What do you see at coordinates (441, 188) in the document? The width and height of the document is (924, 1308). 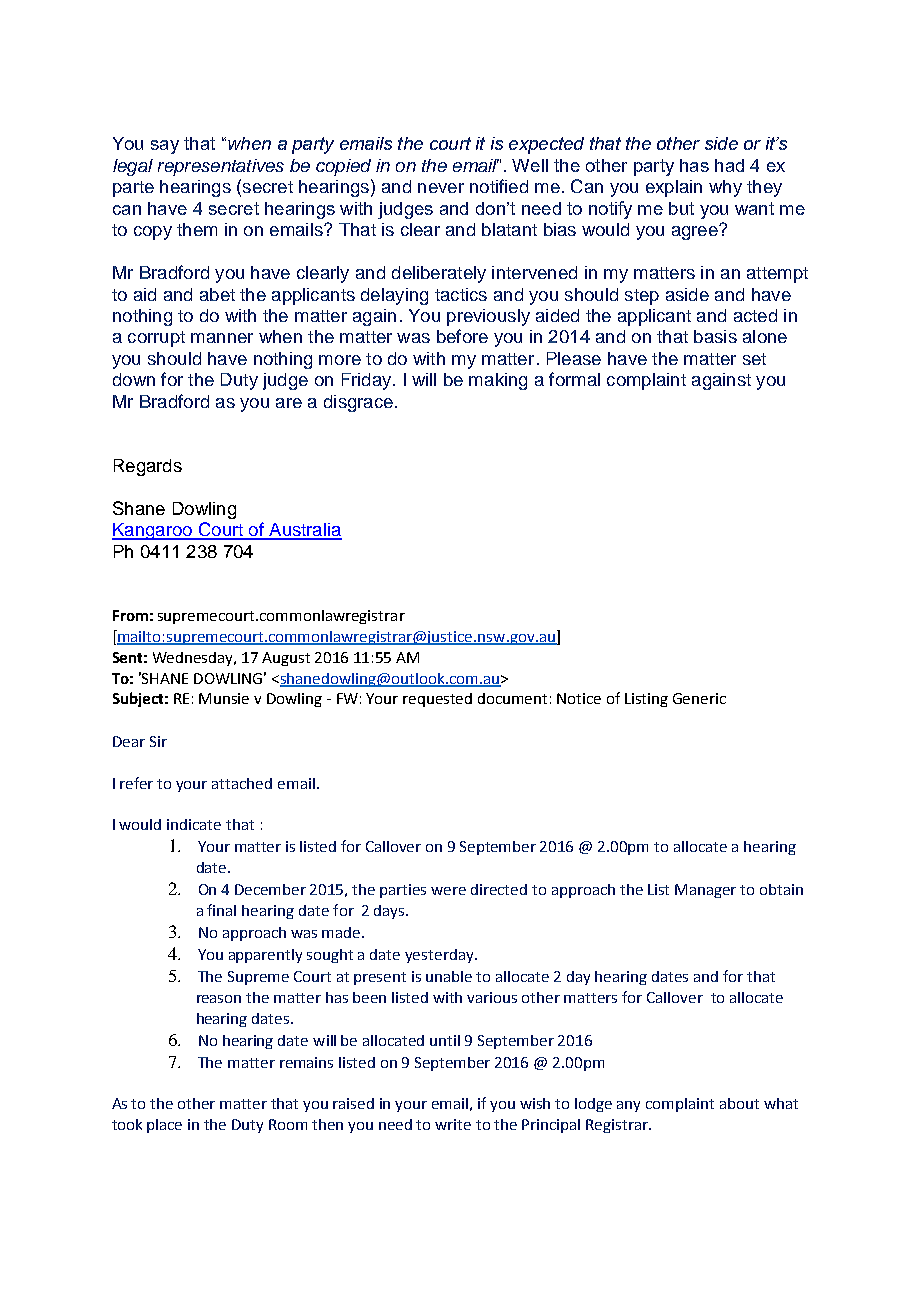 I see `never` at bounding box center [441, 188].
